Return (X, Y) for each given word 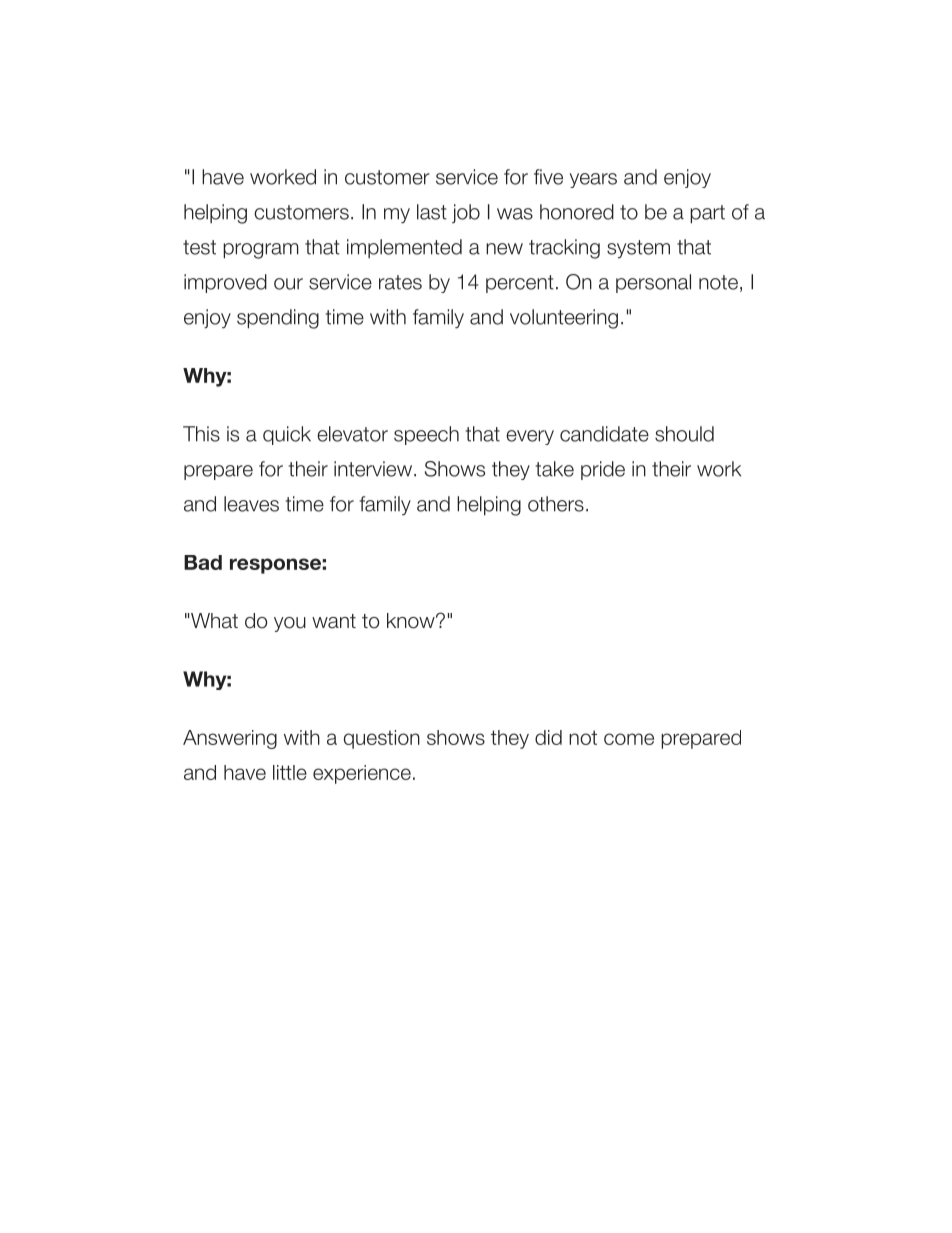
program (261, 251)
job (466, 213)
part (707, 214)
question (382, 739)
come (629, 739)
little (290, 772)
